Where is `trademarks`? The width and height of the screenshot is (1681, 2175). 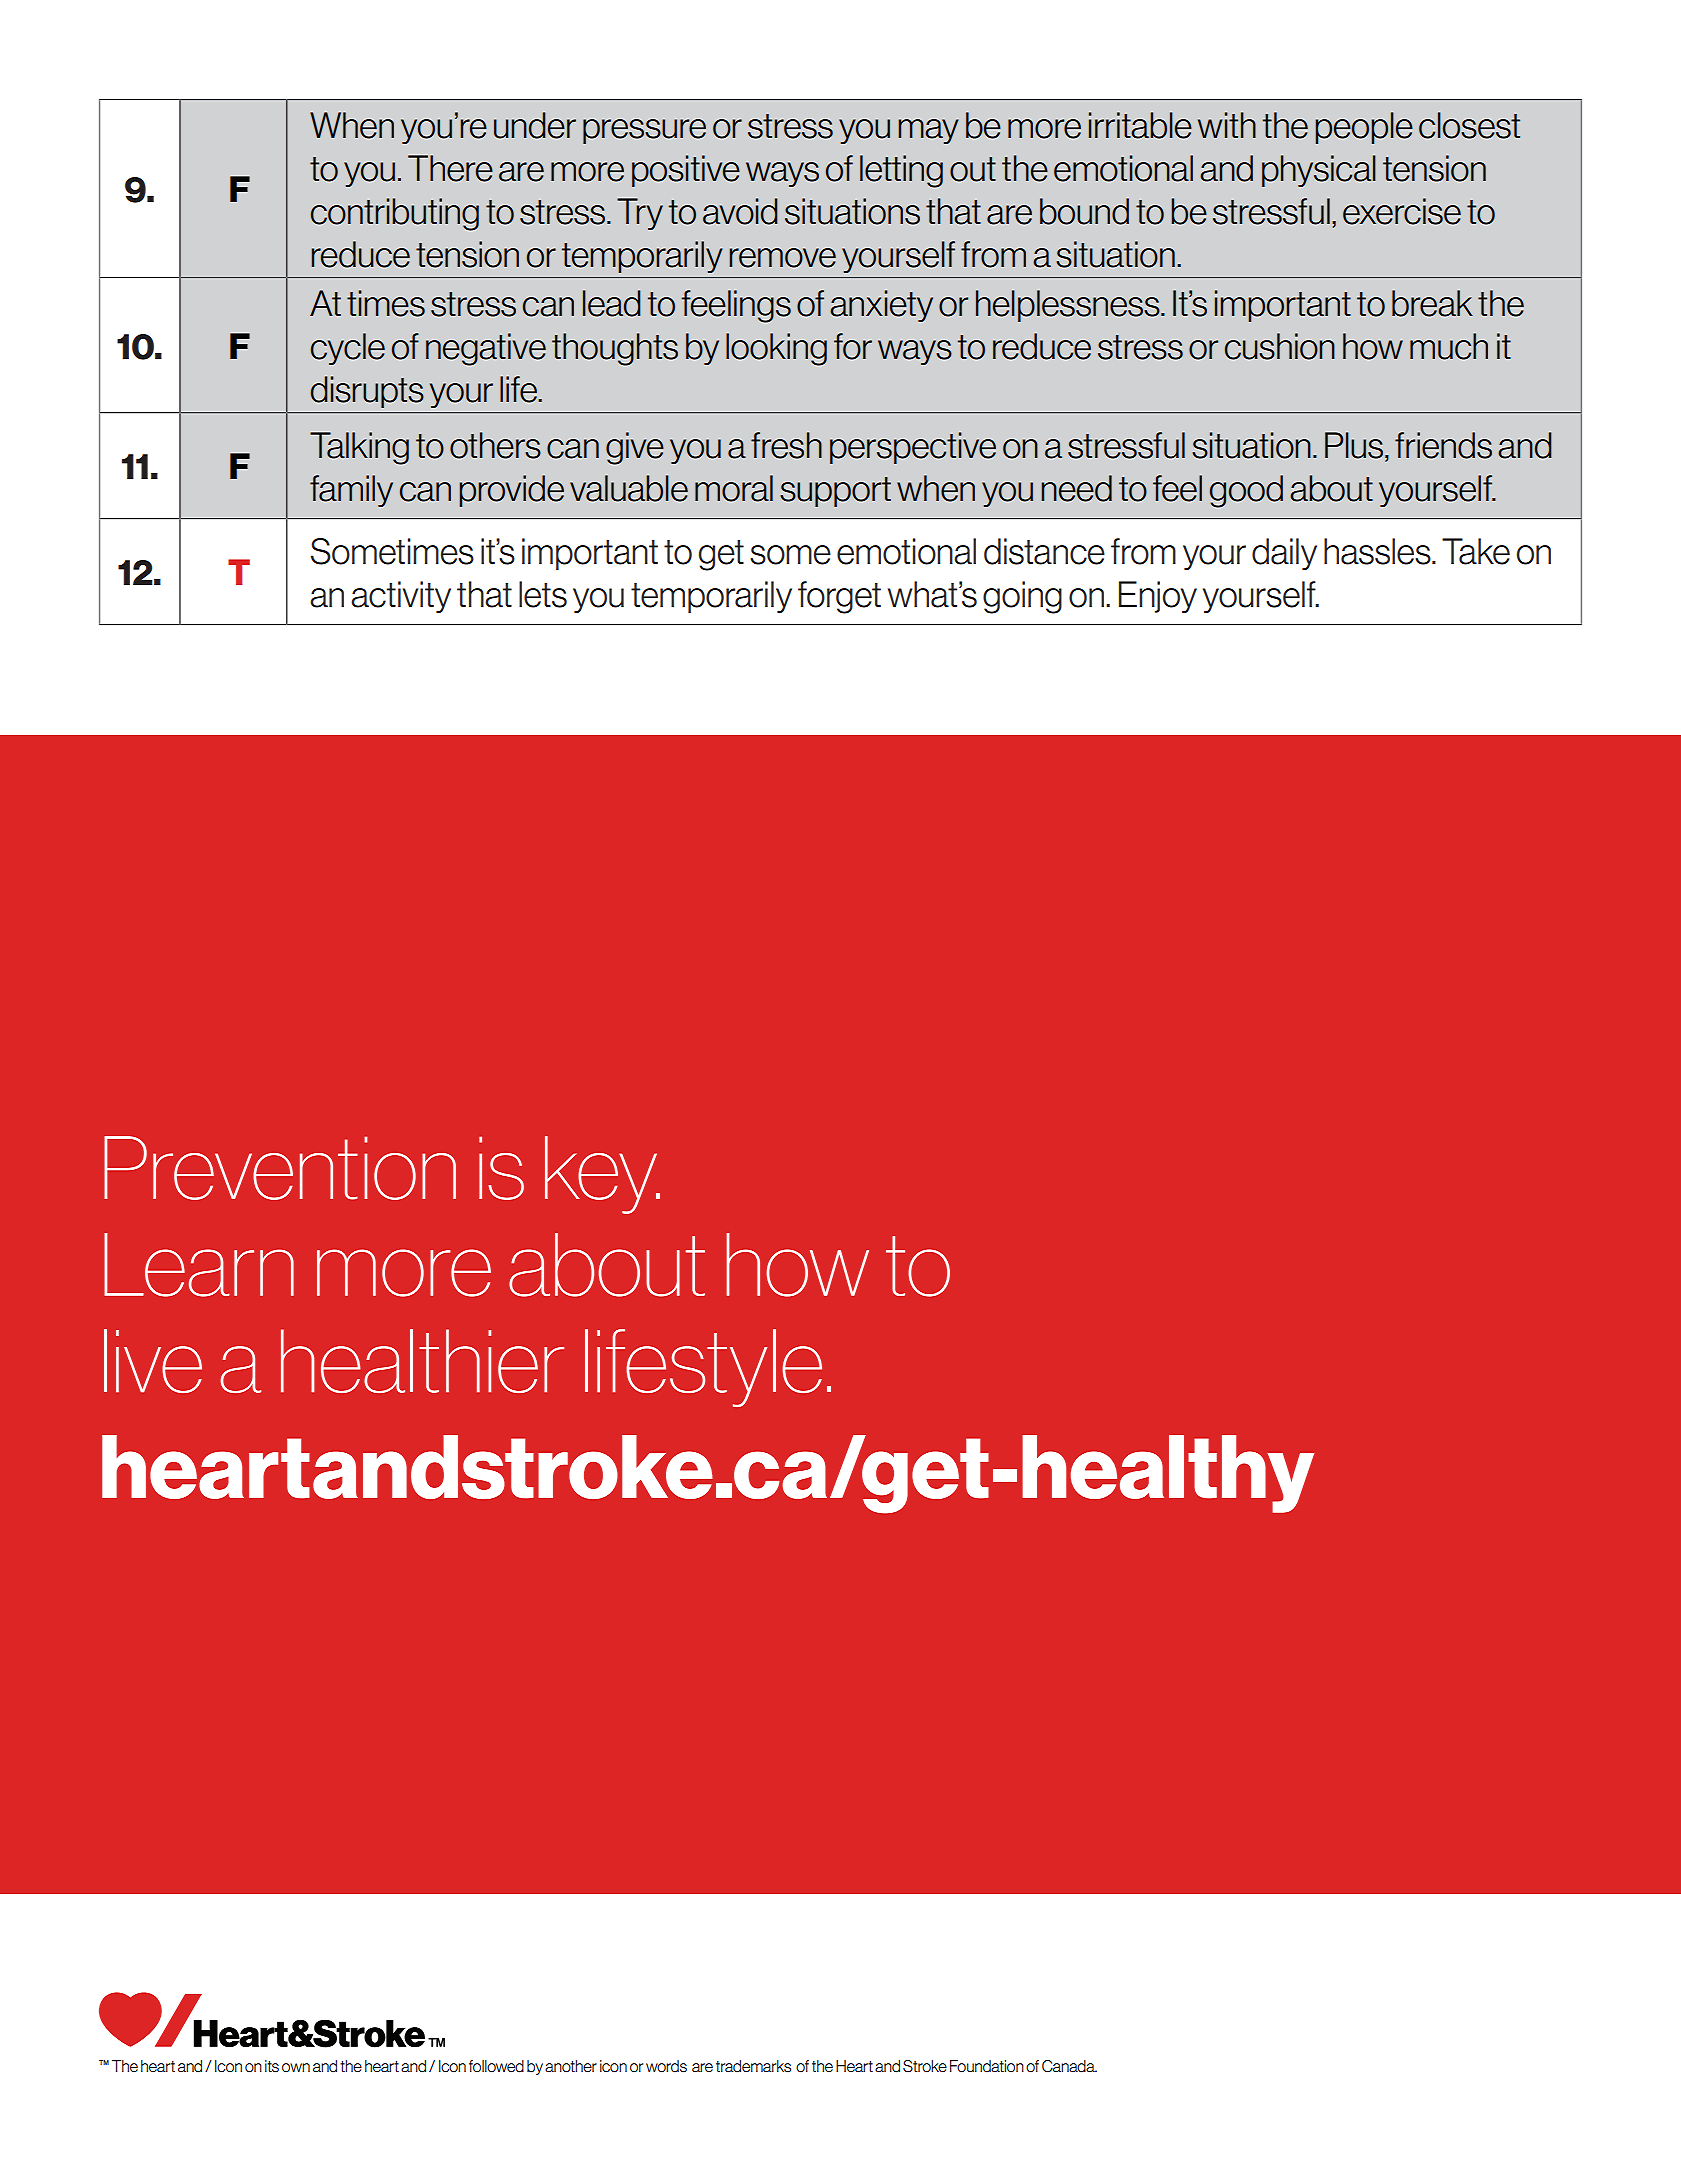 trademarks is located at coordinates (753, 2066).
